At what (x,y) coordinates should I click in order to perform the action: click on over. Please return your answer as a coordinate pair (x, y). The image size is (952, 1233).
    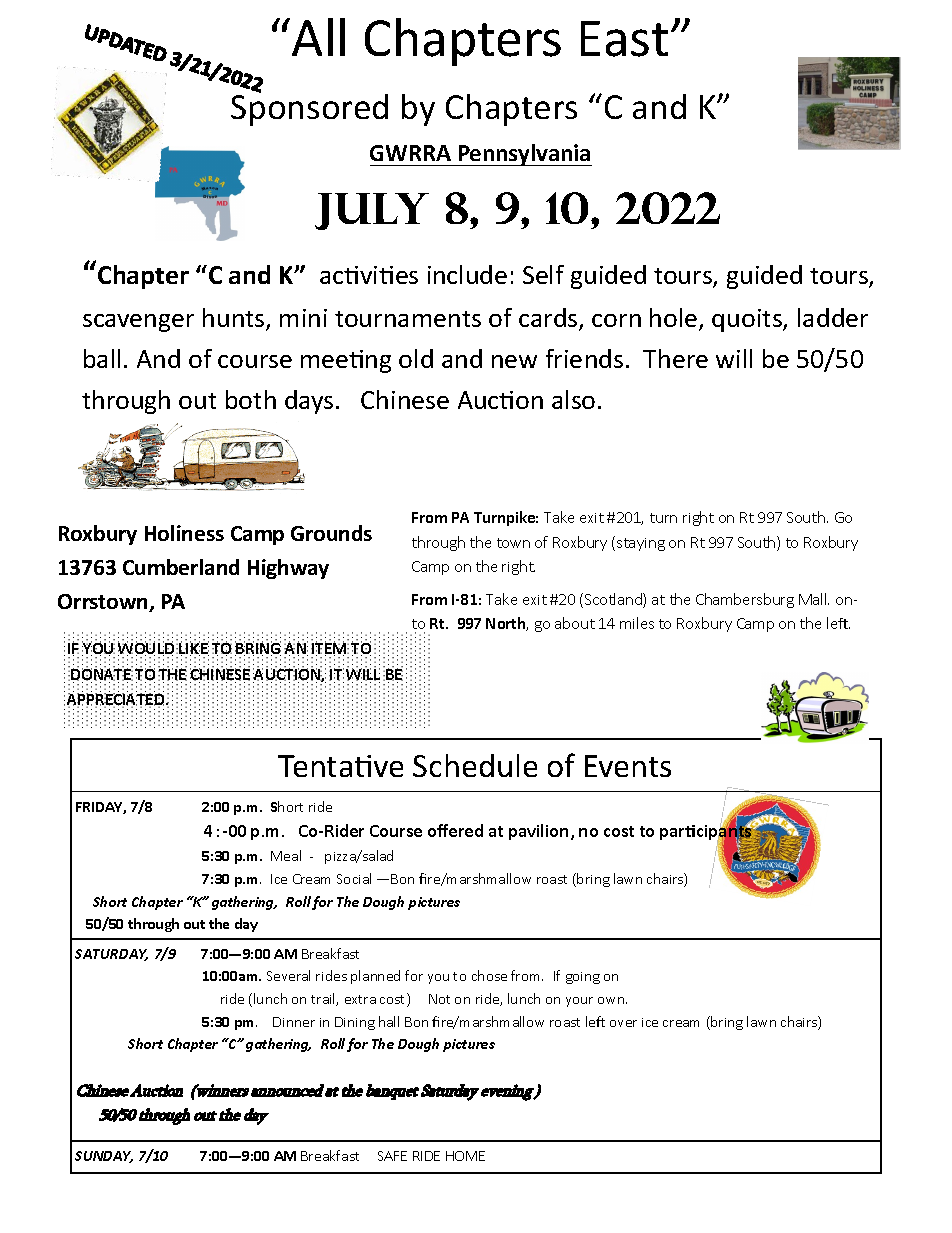
    Looking at the image, I should click on (623, 1023).
